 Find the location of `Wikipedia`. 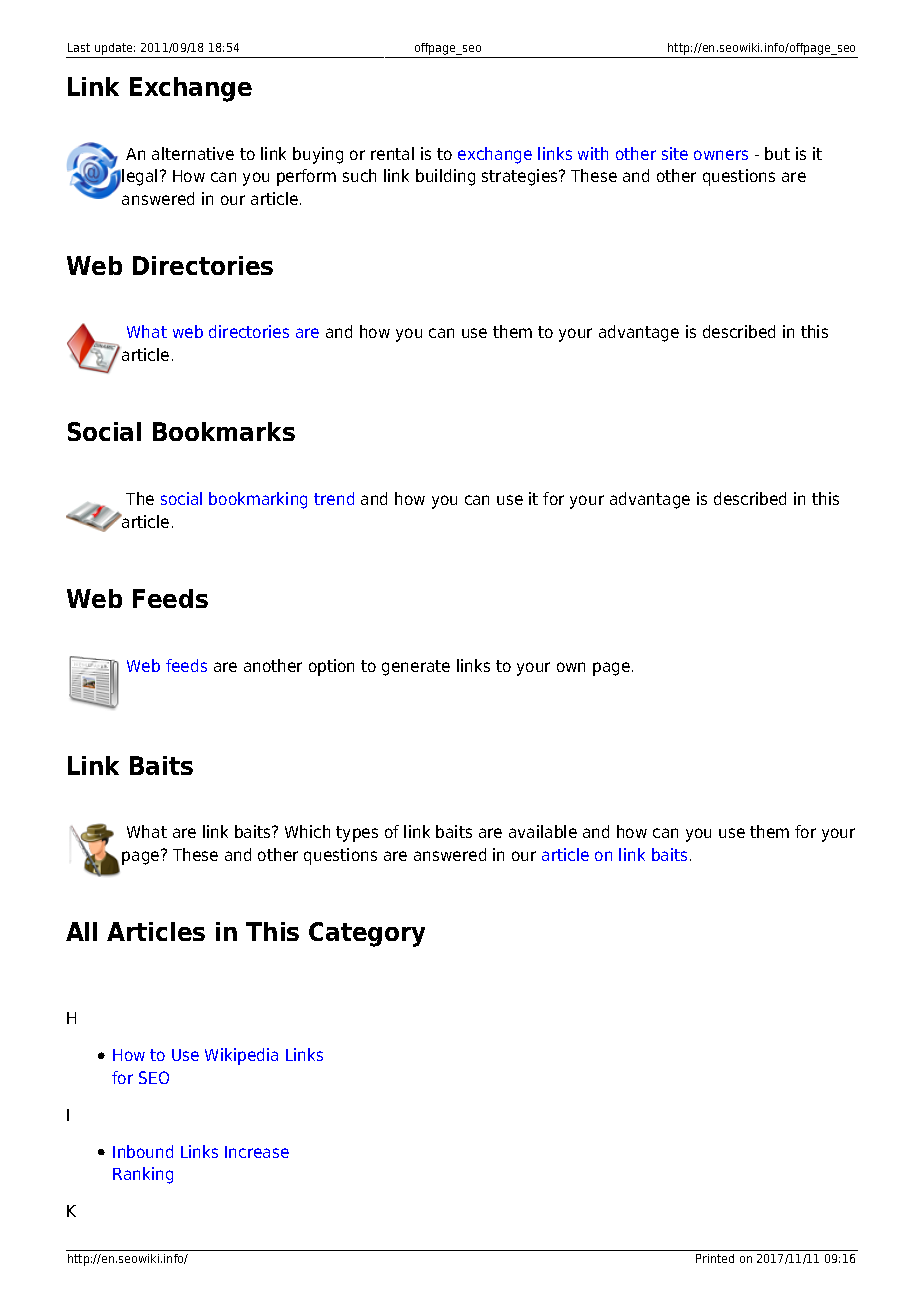

Wikipedia is located at coordinates (241, 1056).
